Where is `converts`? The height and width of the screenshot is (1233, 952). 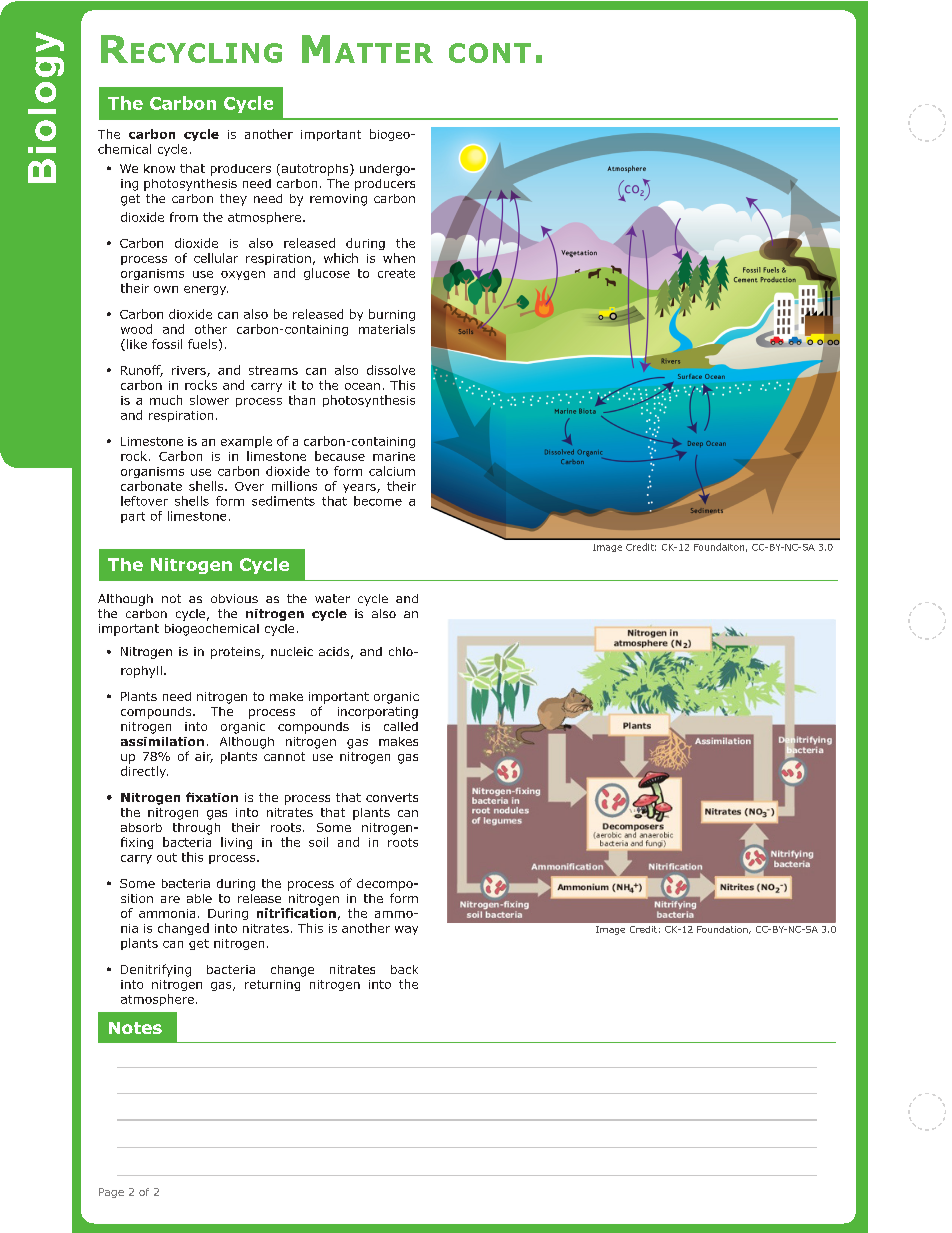 converts is located at coordinates (392, 797).
